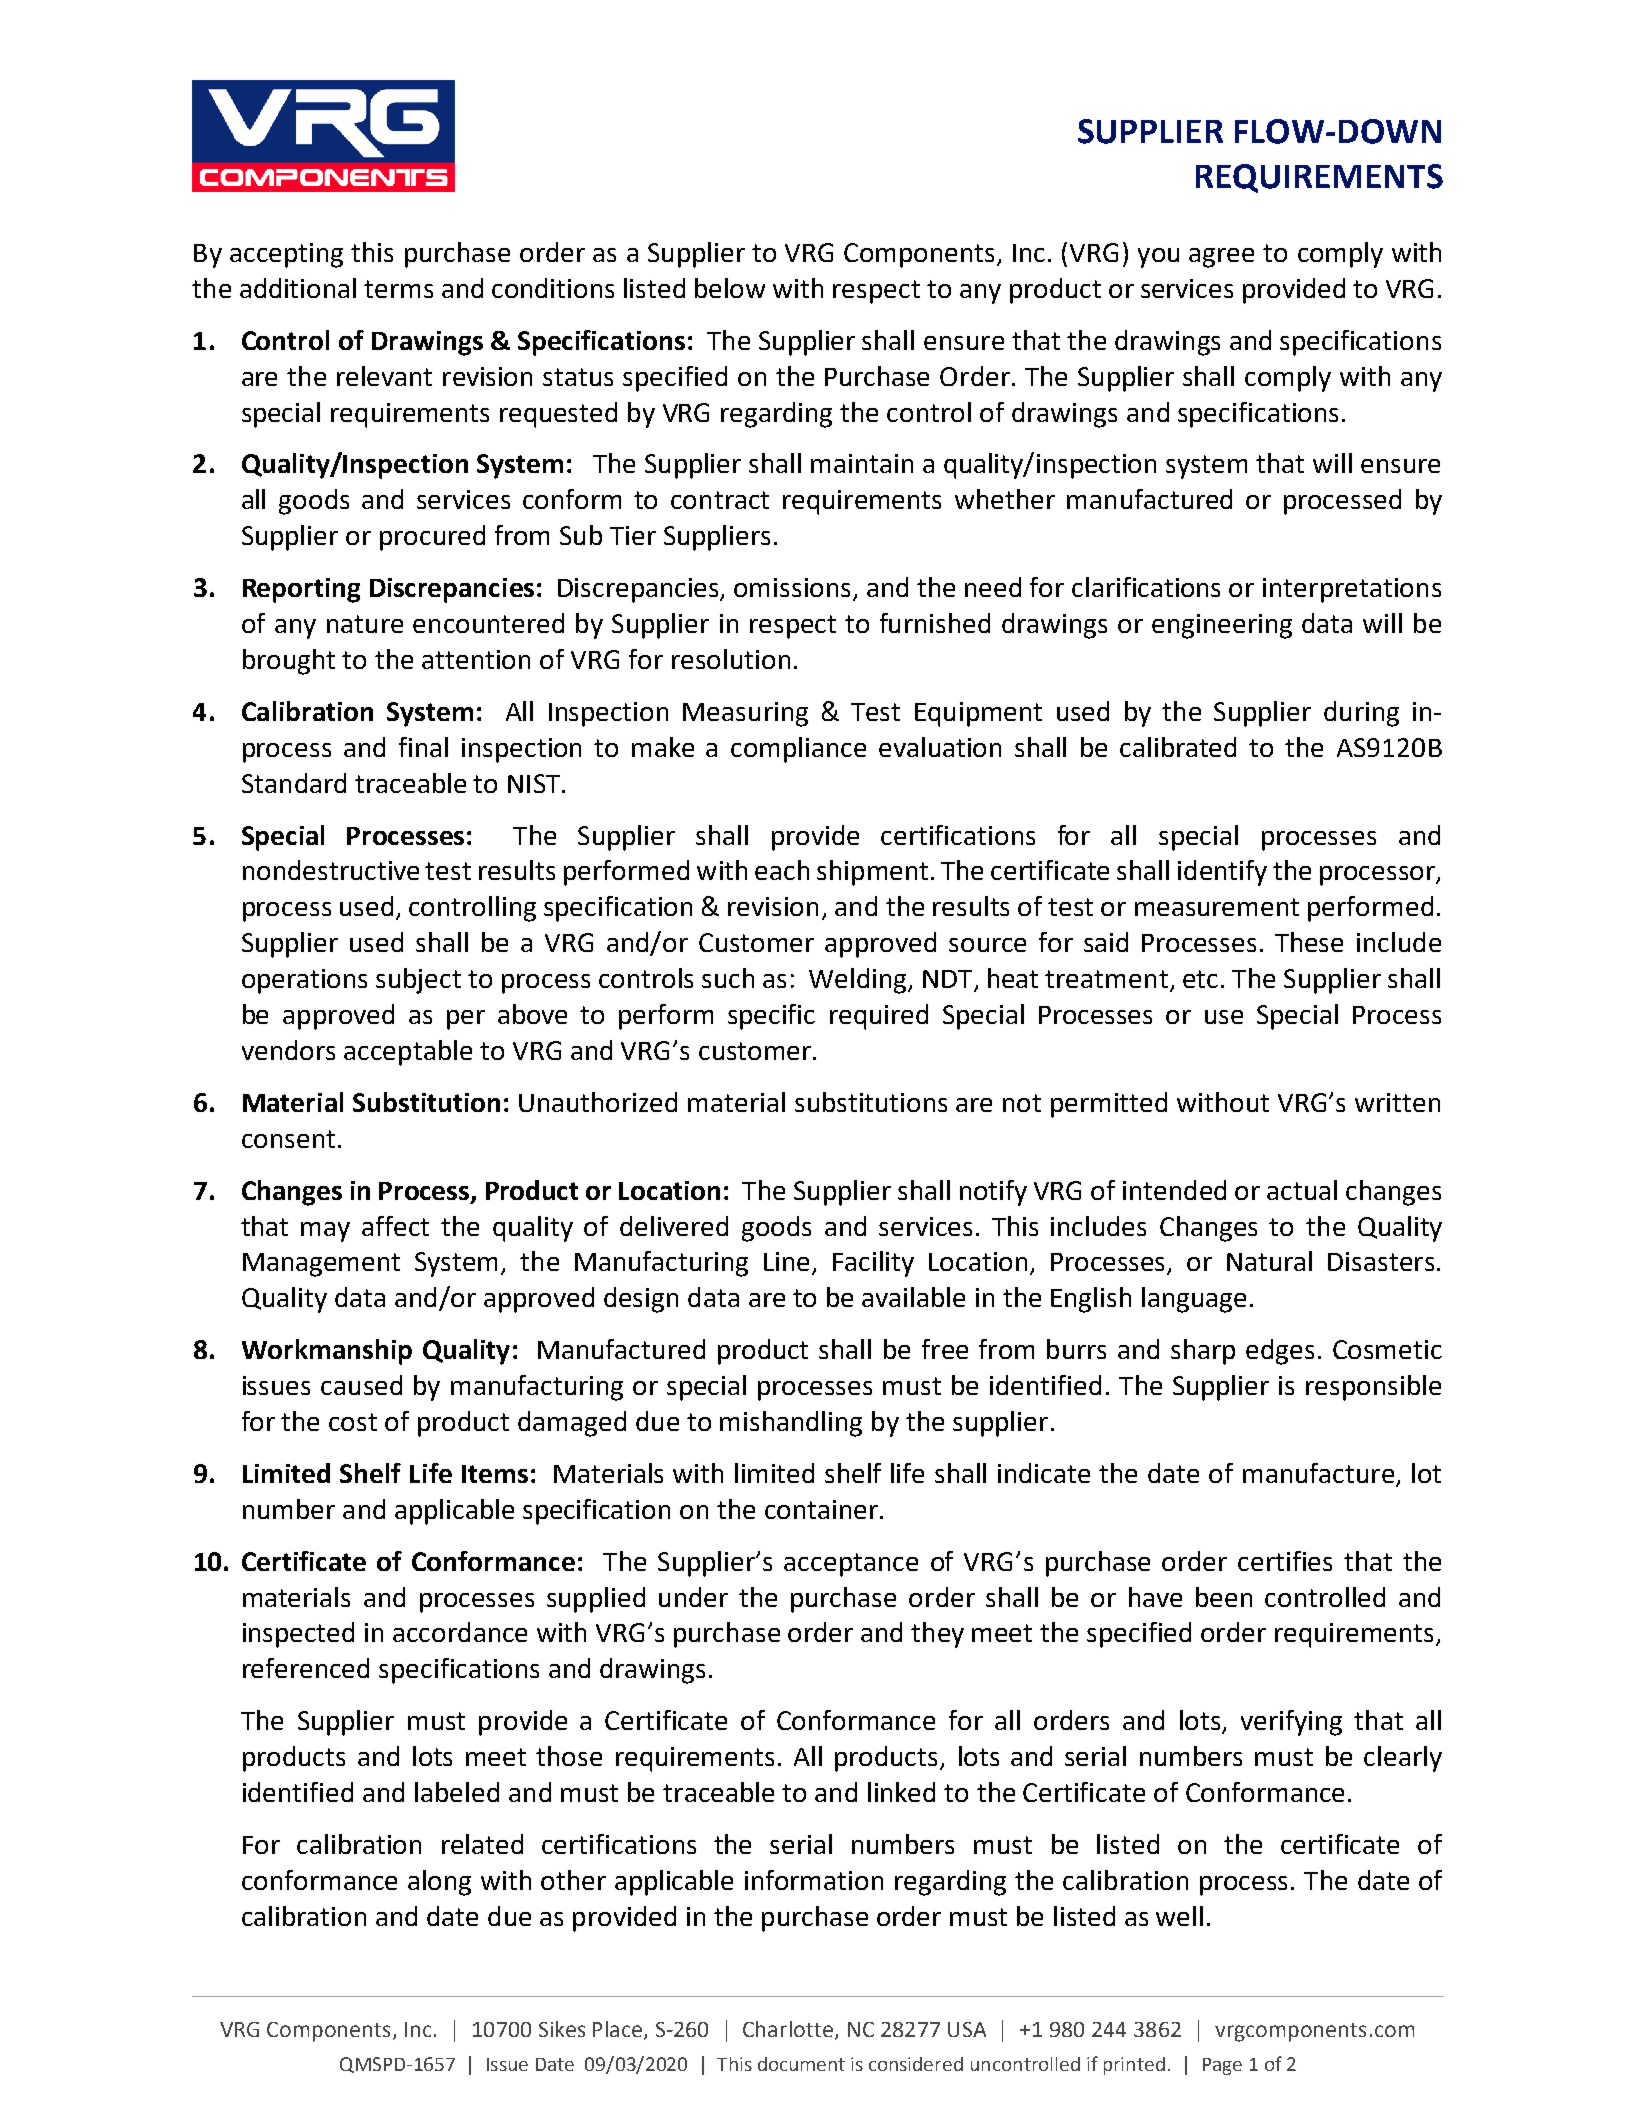 The width and height of the image is (1636, 2117). What do you see at coordinates (398, 289) in the image?
I see `terms` at bounding box center [398, 289].
